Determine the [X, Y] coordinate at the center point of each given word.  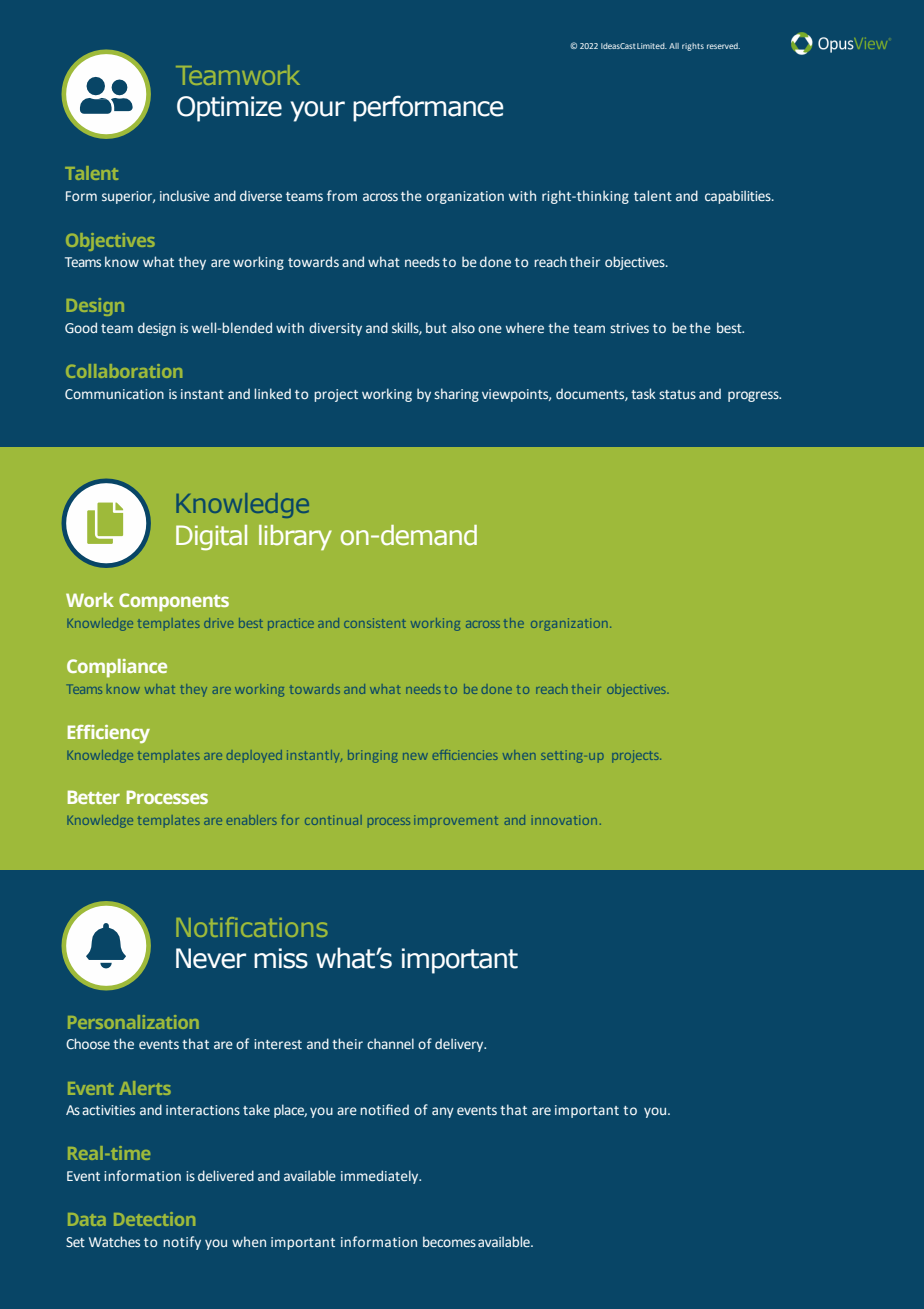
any [443, 1112]
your [317, 111]
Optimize [229, 109]
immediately [381, 1177]
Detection [154, 1219]
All [674, 46]
